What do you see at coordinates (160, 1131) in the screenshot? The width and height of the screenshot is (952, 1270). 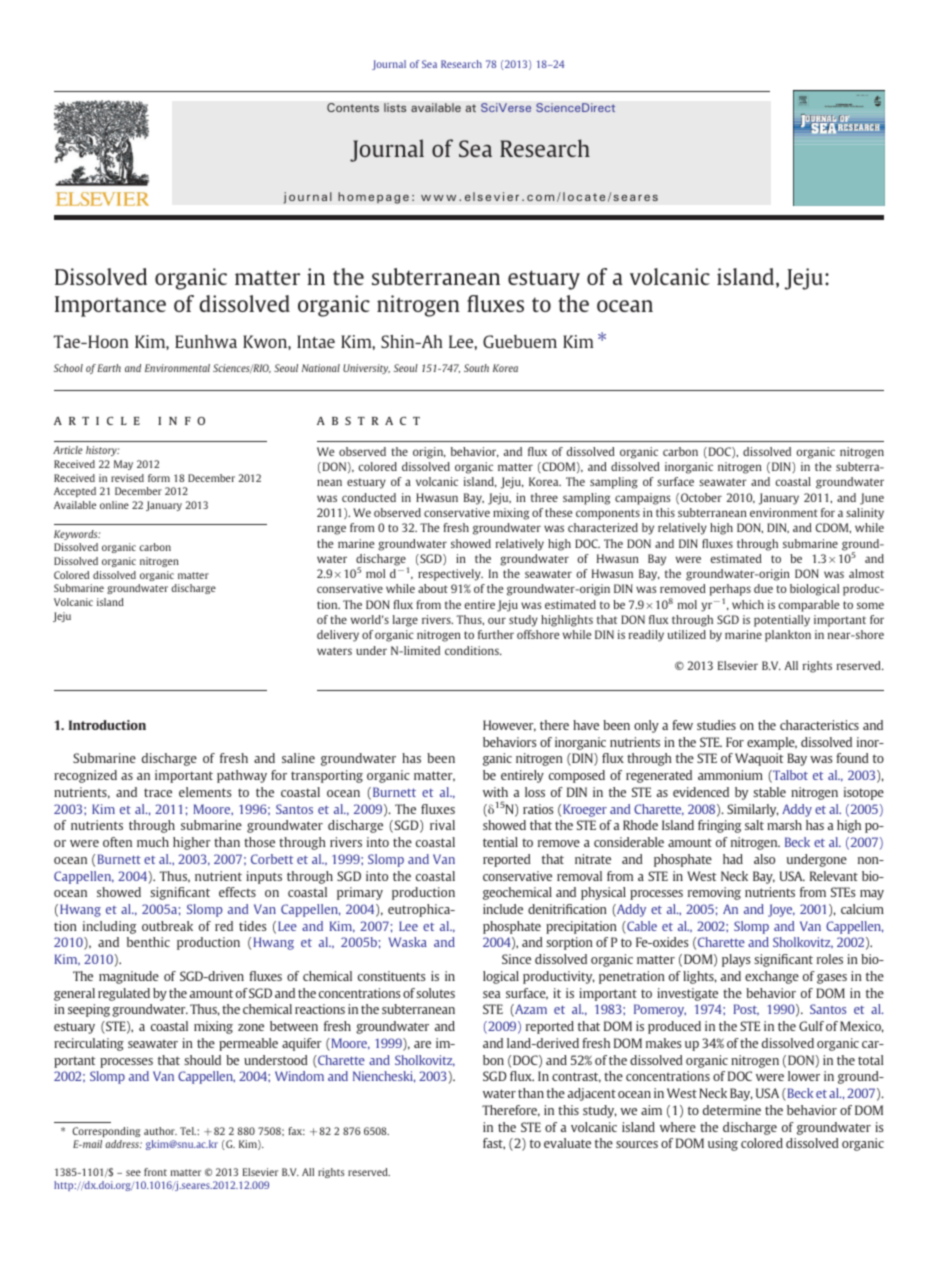 I see `author` at bounding box center [160, 1131].
